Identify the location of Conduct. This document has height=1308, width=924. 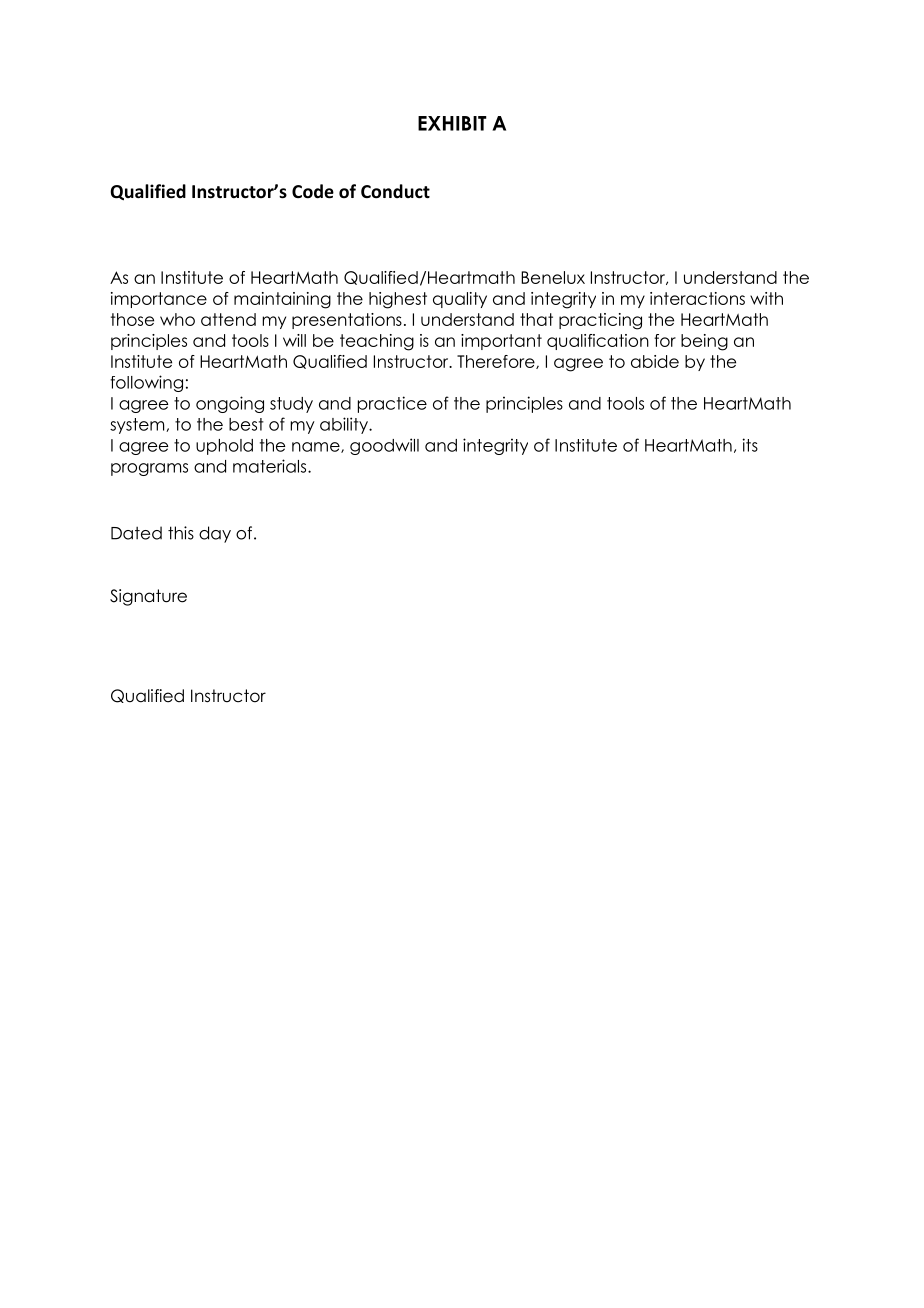
(395, 191).
